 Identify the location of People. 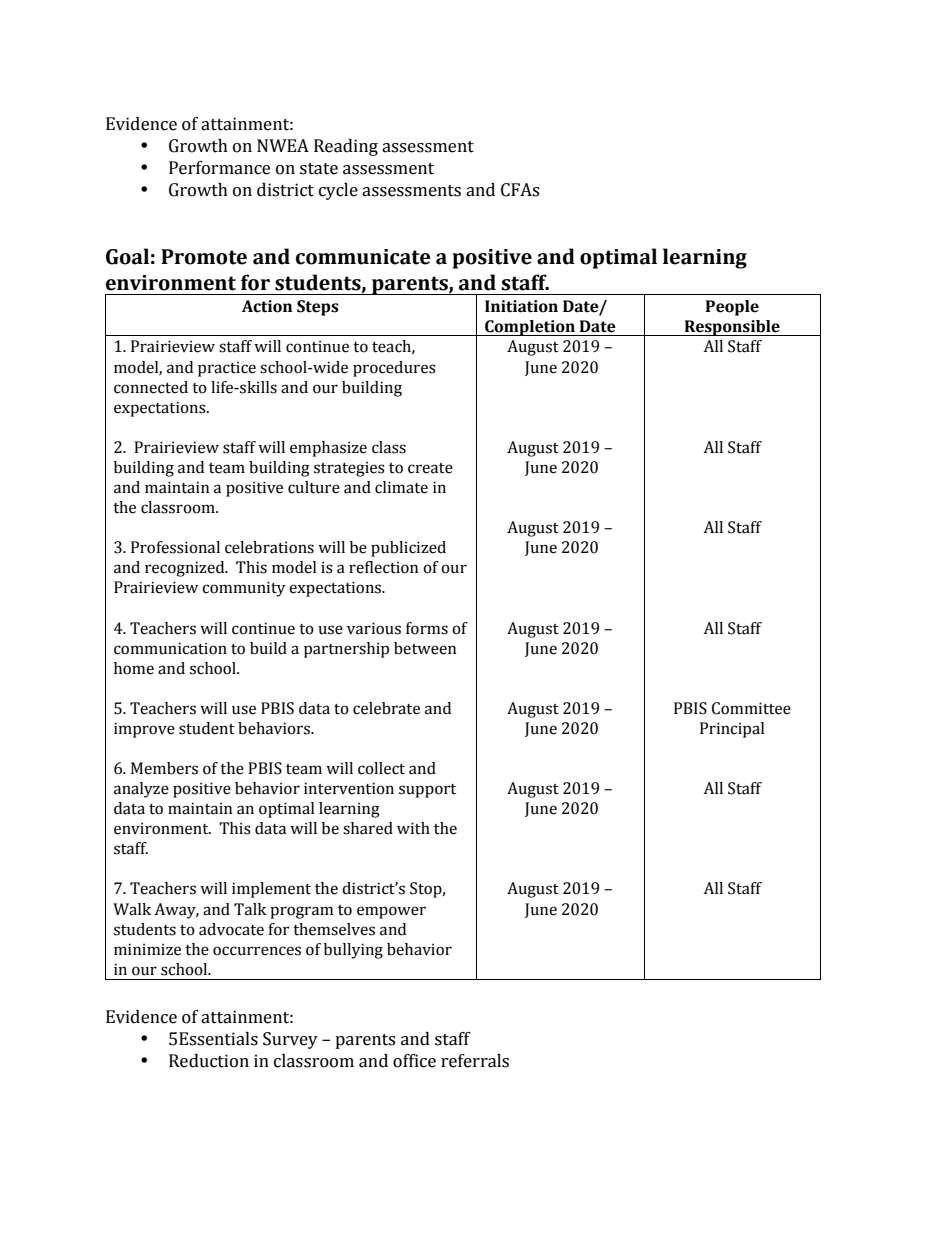
(732, 308).
